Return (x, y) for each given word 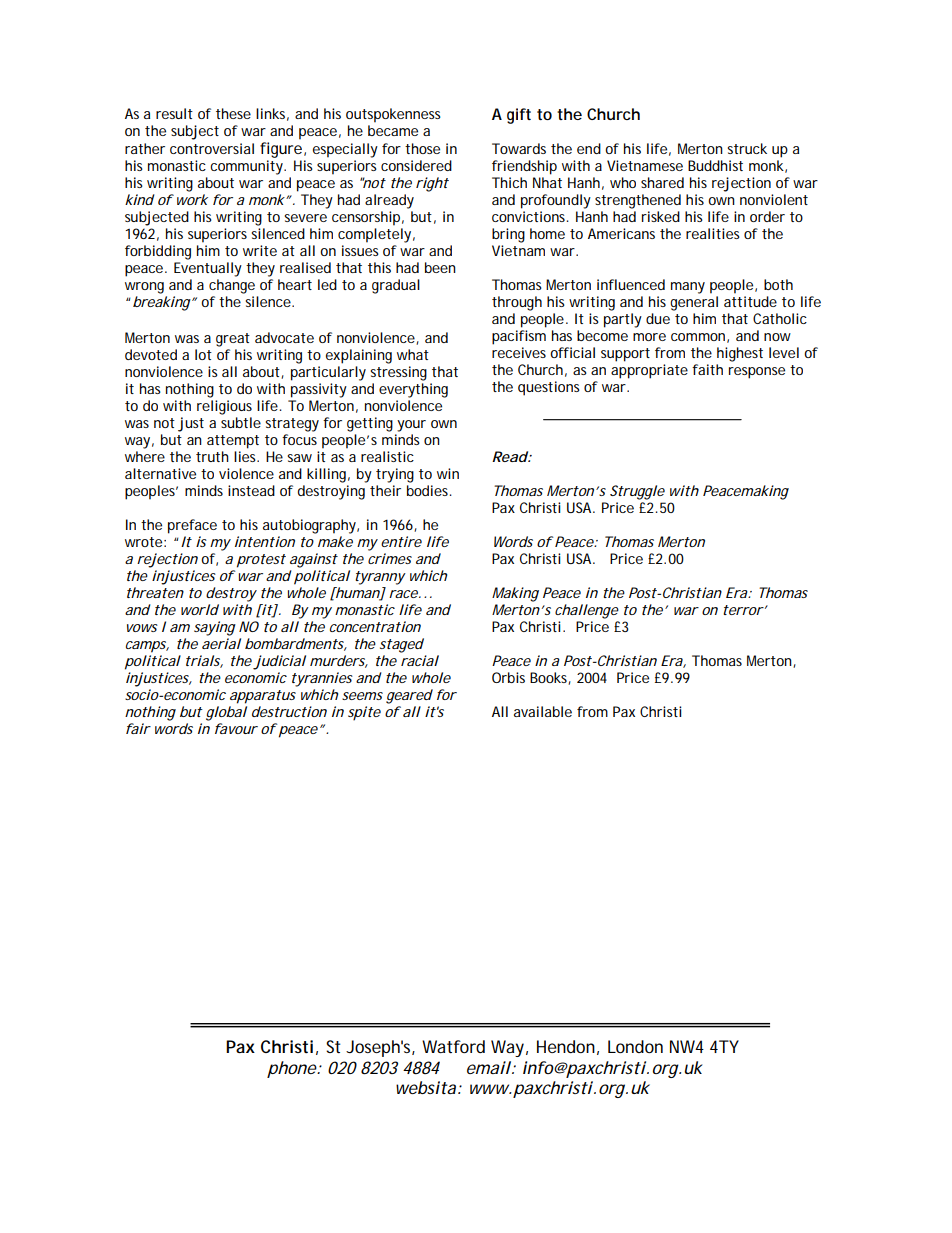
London (635, 1046)
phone (292, 1069)
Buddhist (715, 165)
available (543, 711)
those (422, 148)
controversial (212, 148)
